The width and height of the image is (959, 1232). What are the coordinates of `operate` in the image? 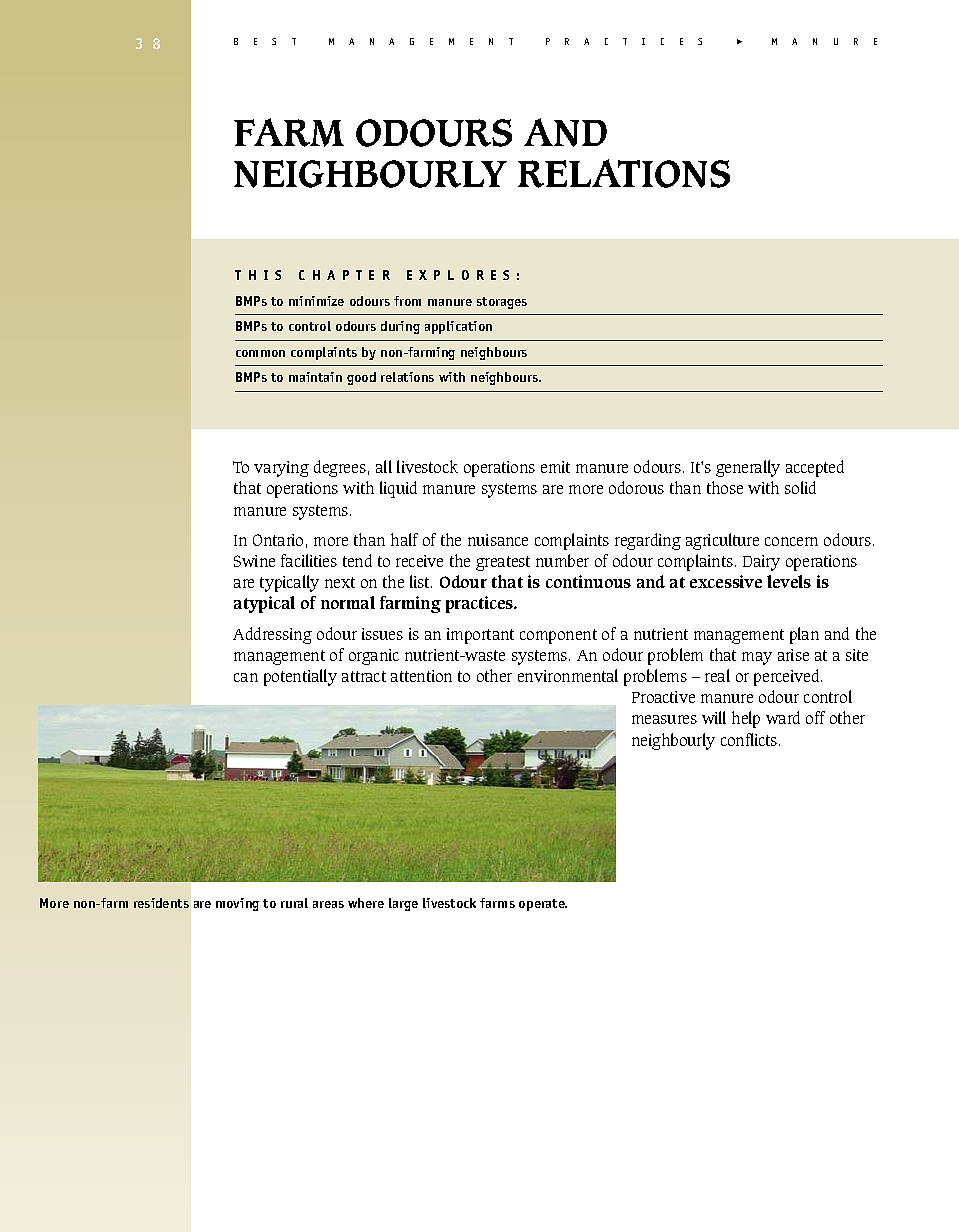 It's located at (543, 905).
